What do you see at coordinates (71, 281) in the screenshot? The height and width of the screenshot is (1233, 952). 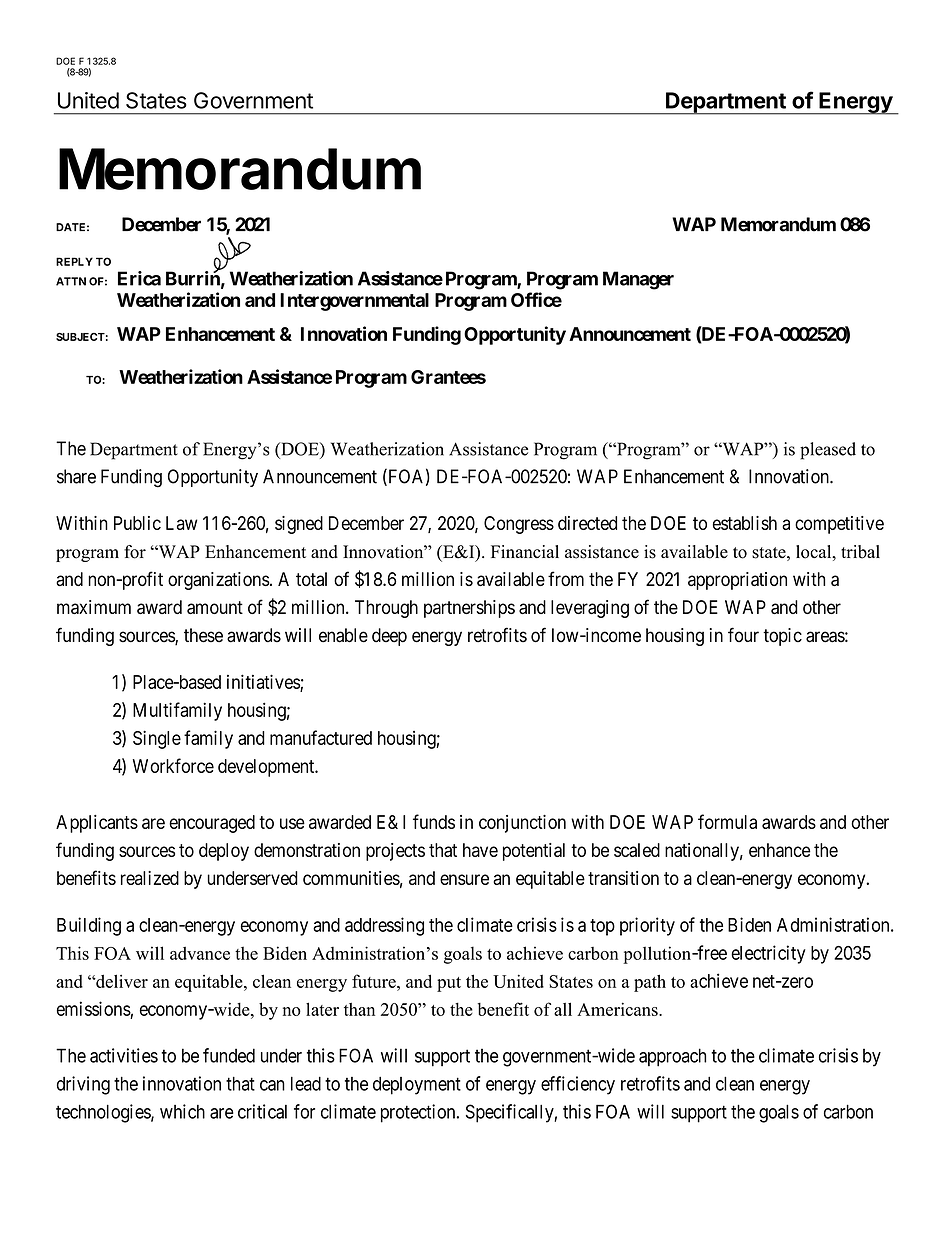 I see `ATTN` at bounding box center [71, 281].
